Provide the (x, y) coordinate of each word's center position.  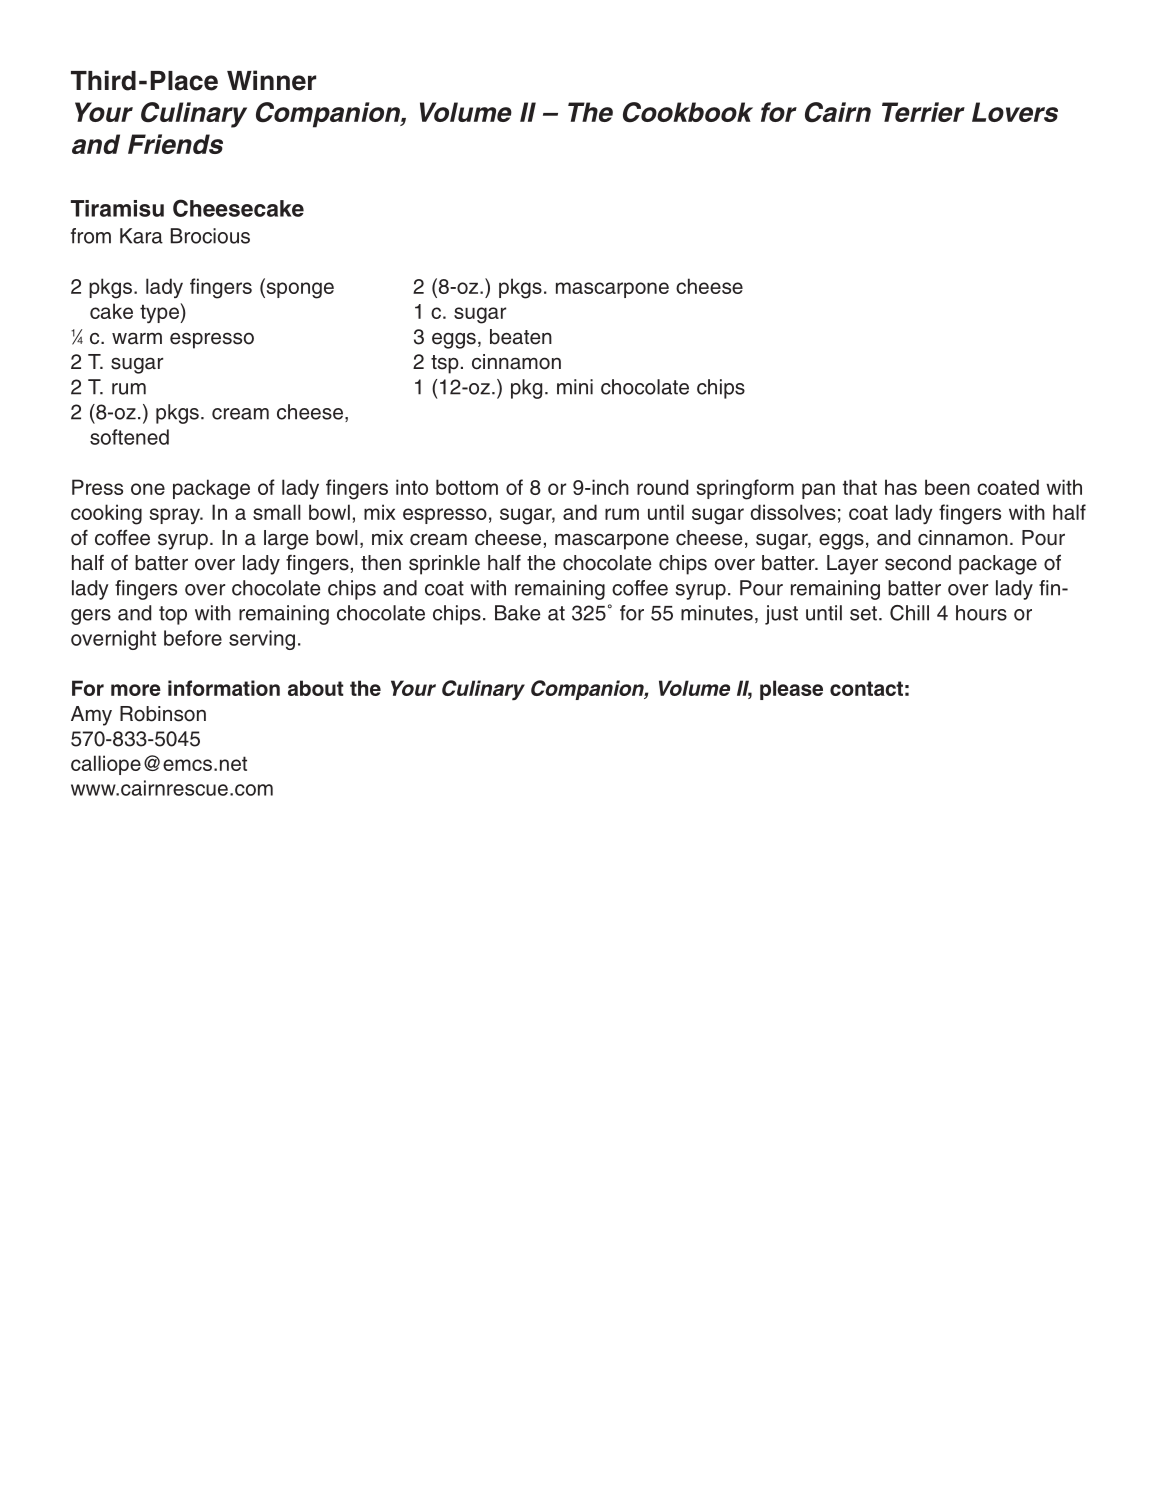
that (860, 487)
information (224, 688)
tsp (445, 364)
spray (176, 516)
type (160, 313)
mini (575, 387)
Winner (271, 80)
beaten (521, 337)
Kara (141, 236)
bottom (467, 487)
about (315, 688)
